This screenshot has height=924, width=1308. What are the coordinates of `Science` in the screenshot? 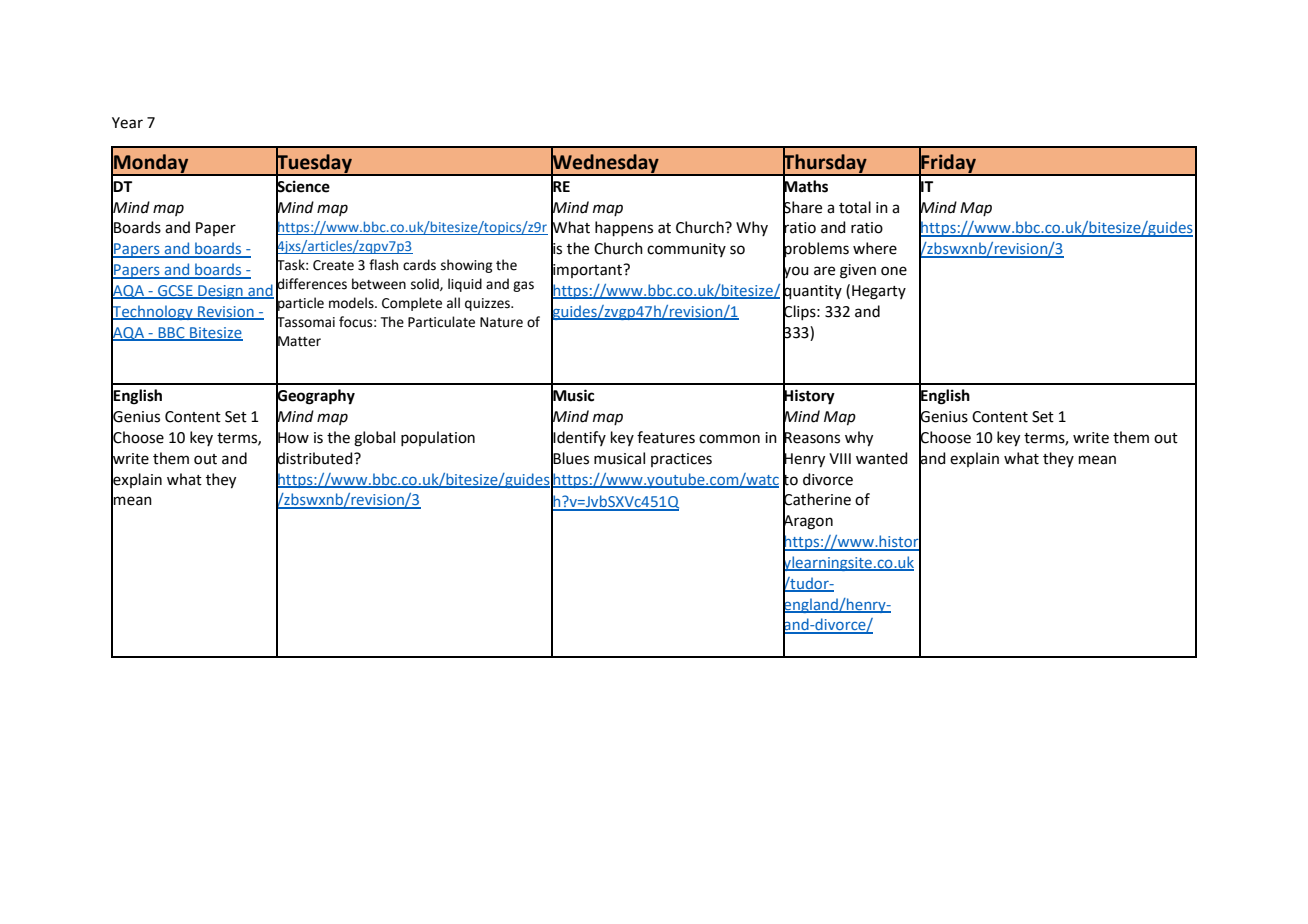 It's located at (303, 186).
